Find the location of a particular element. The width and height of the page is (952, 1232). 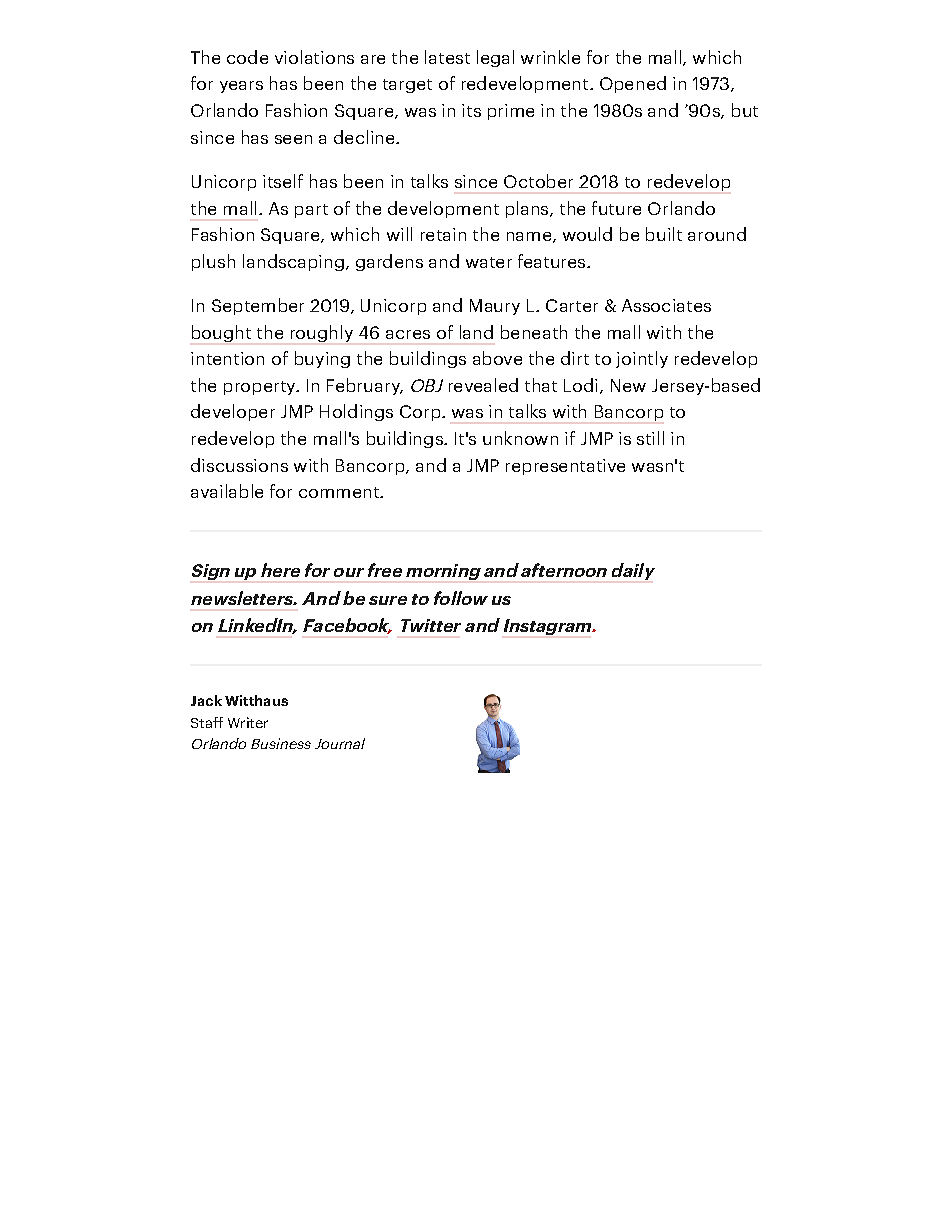

Associates is located at coordinates (666, 305).
